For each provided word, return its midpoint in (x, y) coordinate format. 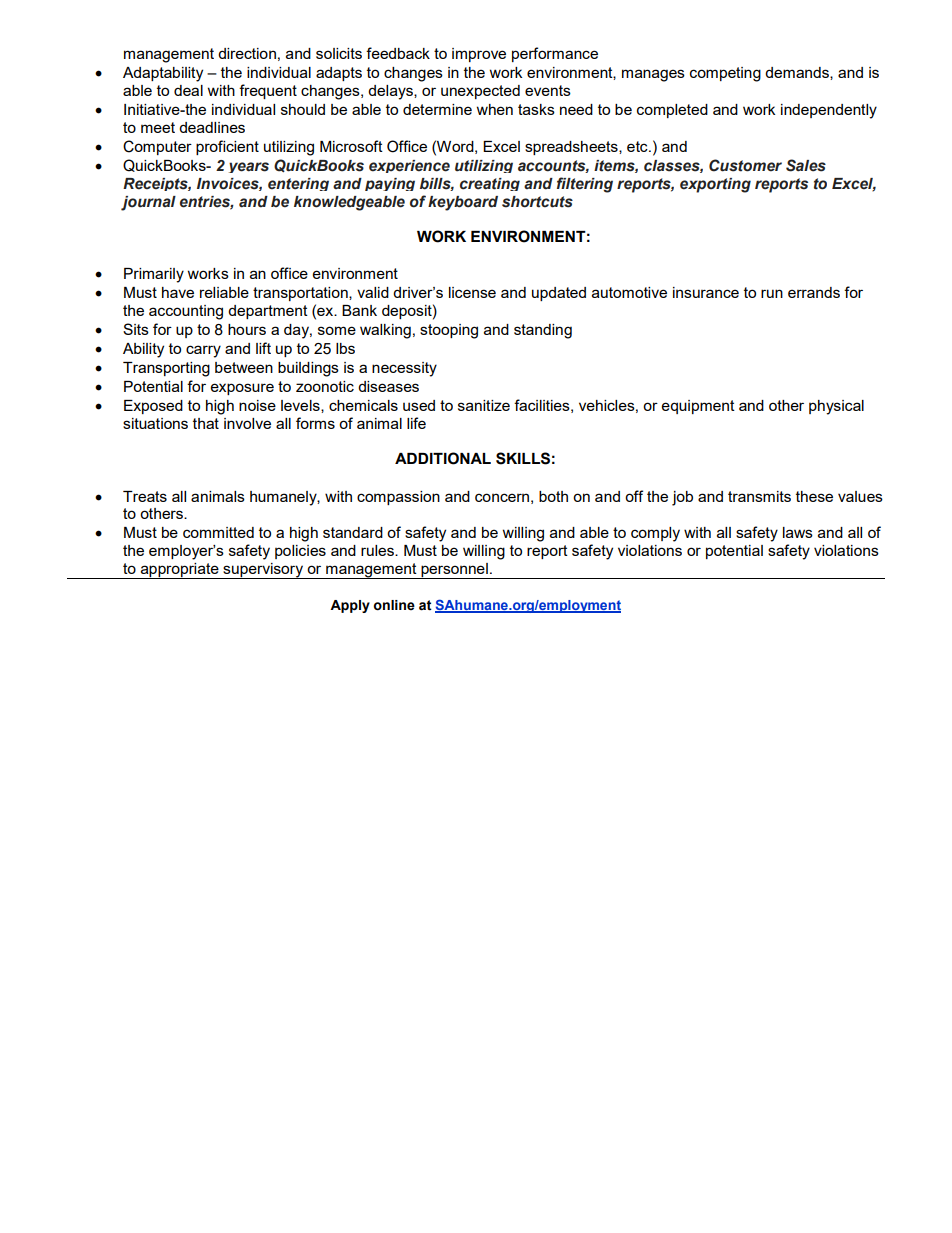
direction (247, 53)
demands (798, 73)
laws (798, 532)
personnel (454, 571)
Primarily (154, 275)
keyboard (463, 203)
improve (479, 55)
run (772, 293)
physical (836, 407)
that (206, 423)
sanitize (484, 405)
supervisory (263, 571)
